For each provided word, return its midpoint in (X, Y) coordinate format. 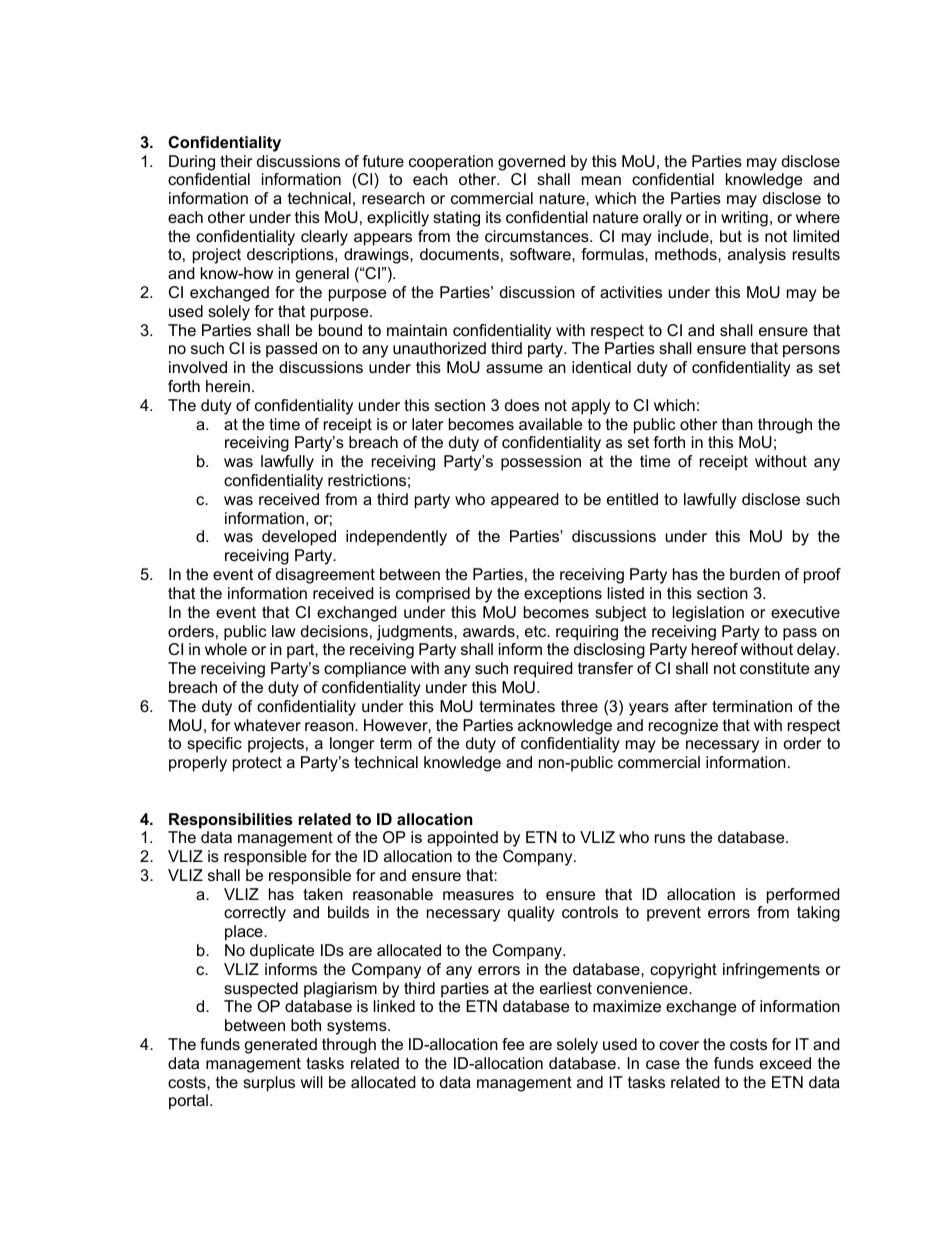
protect (257, 764)
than (737, 424)
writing (744, 219)
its (493, 217)
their (236, 161)
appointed (462, 839)
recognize (683, 727)
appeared (525, 501)
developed (299, 538)
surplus (269, 1084)
